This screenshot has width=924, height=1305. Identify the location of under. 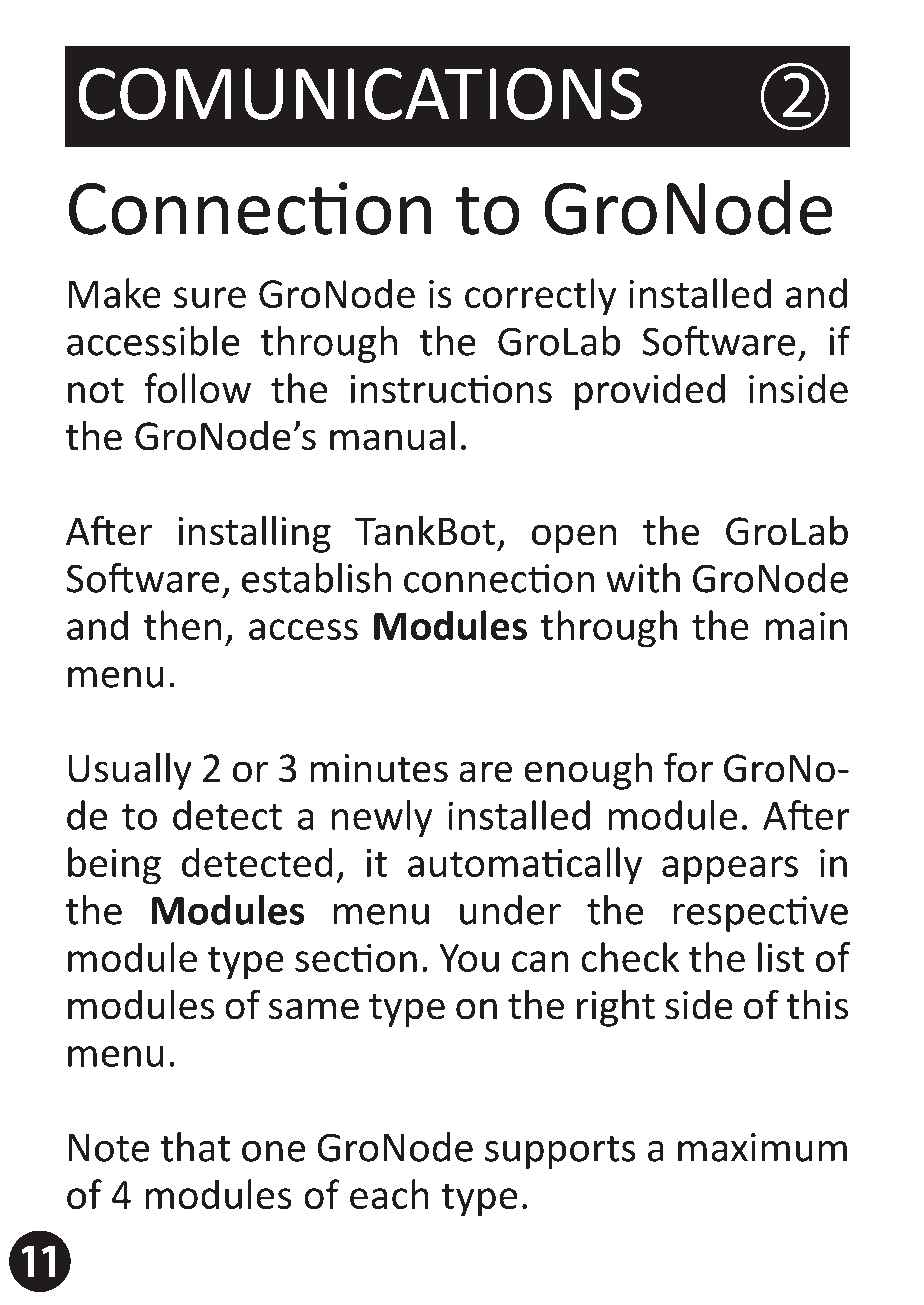
(510, 910).
